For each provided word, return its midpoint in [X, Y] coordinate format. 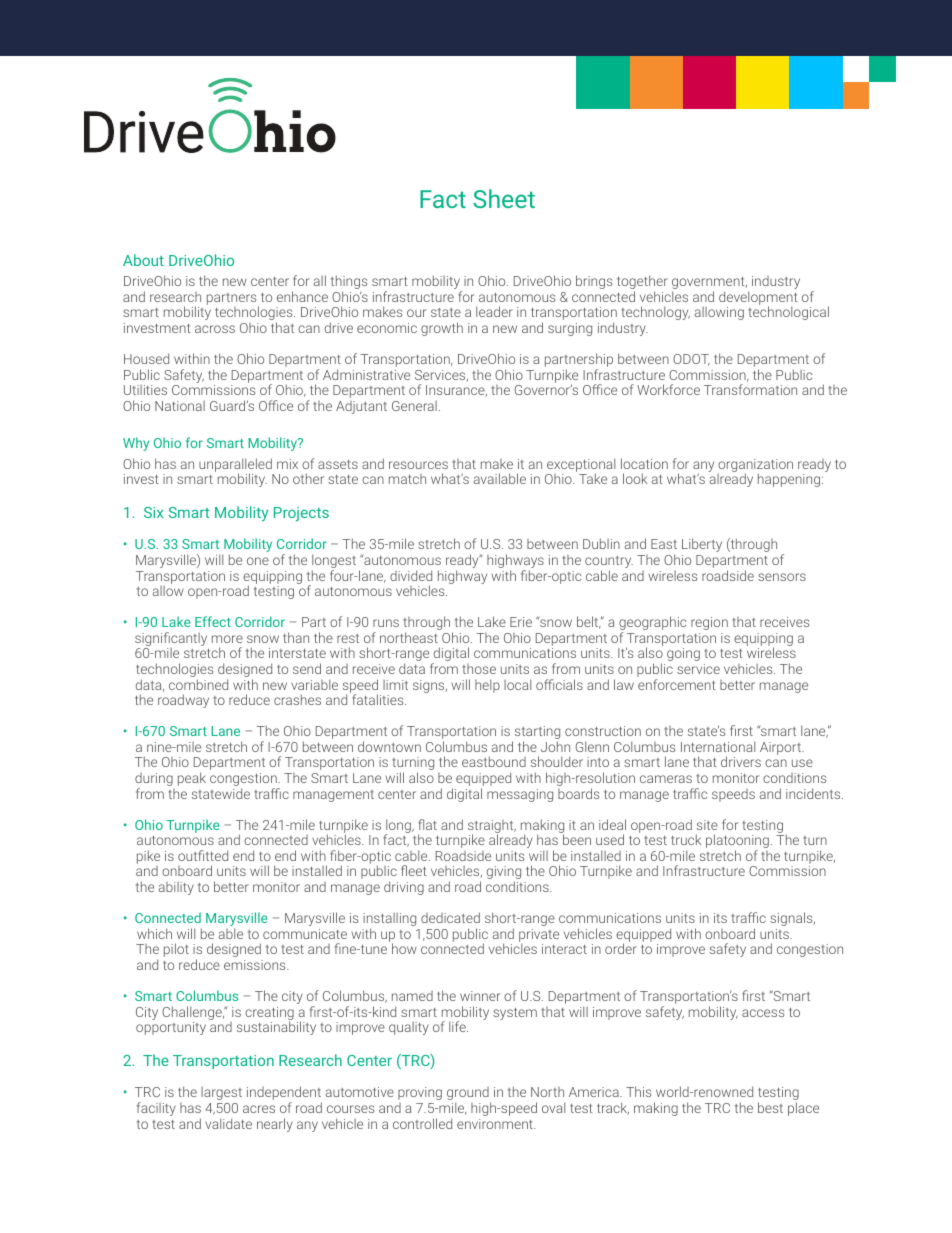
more [227, 639]
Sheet [504, 198]
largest [221, 1093]
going [683, 654]
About [143, 260]
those [479, 669]
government [709, 284]
